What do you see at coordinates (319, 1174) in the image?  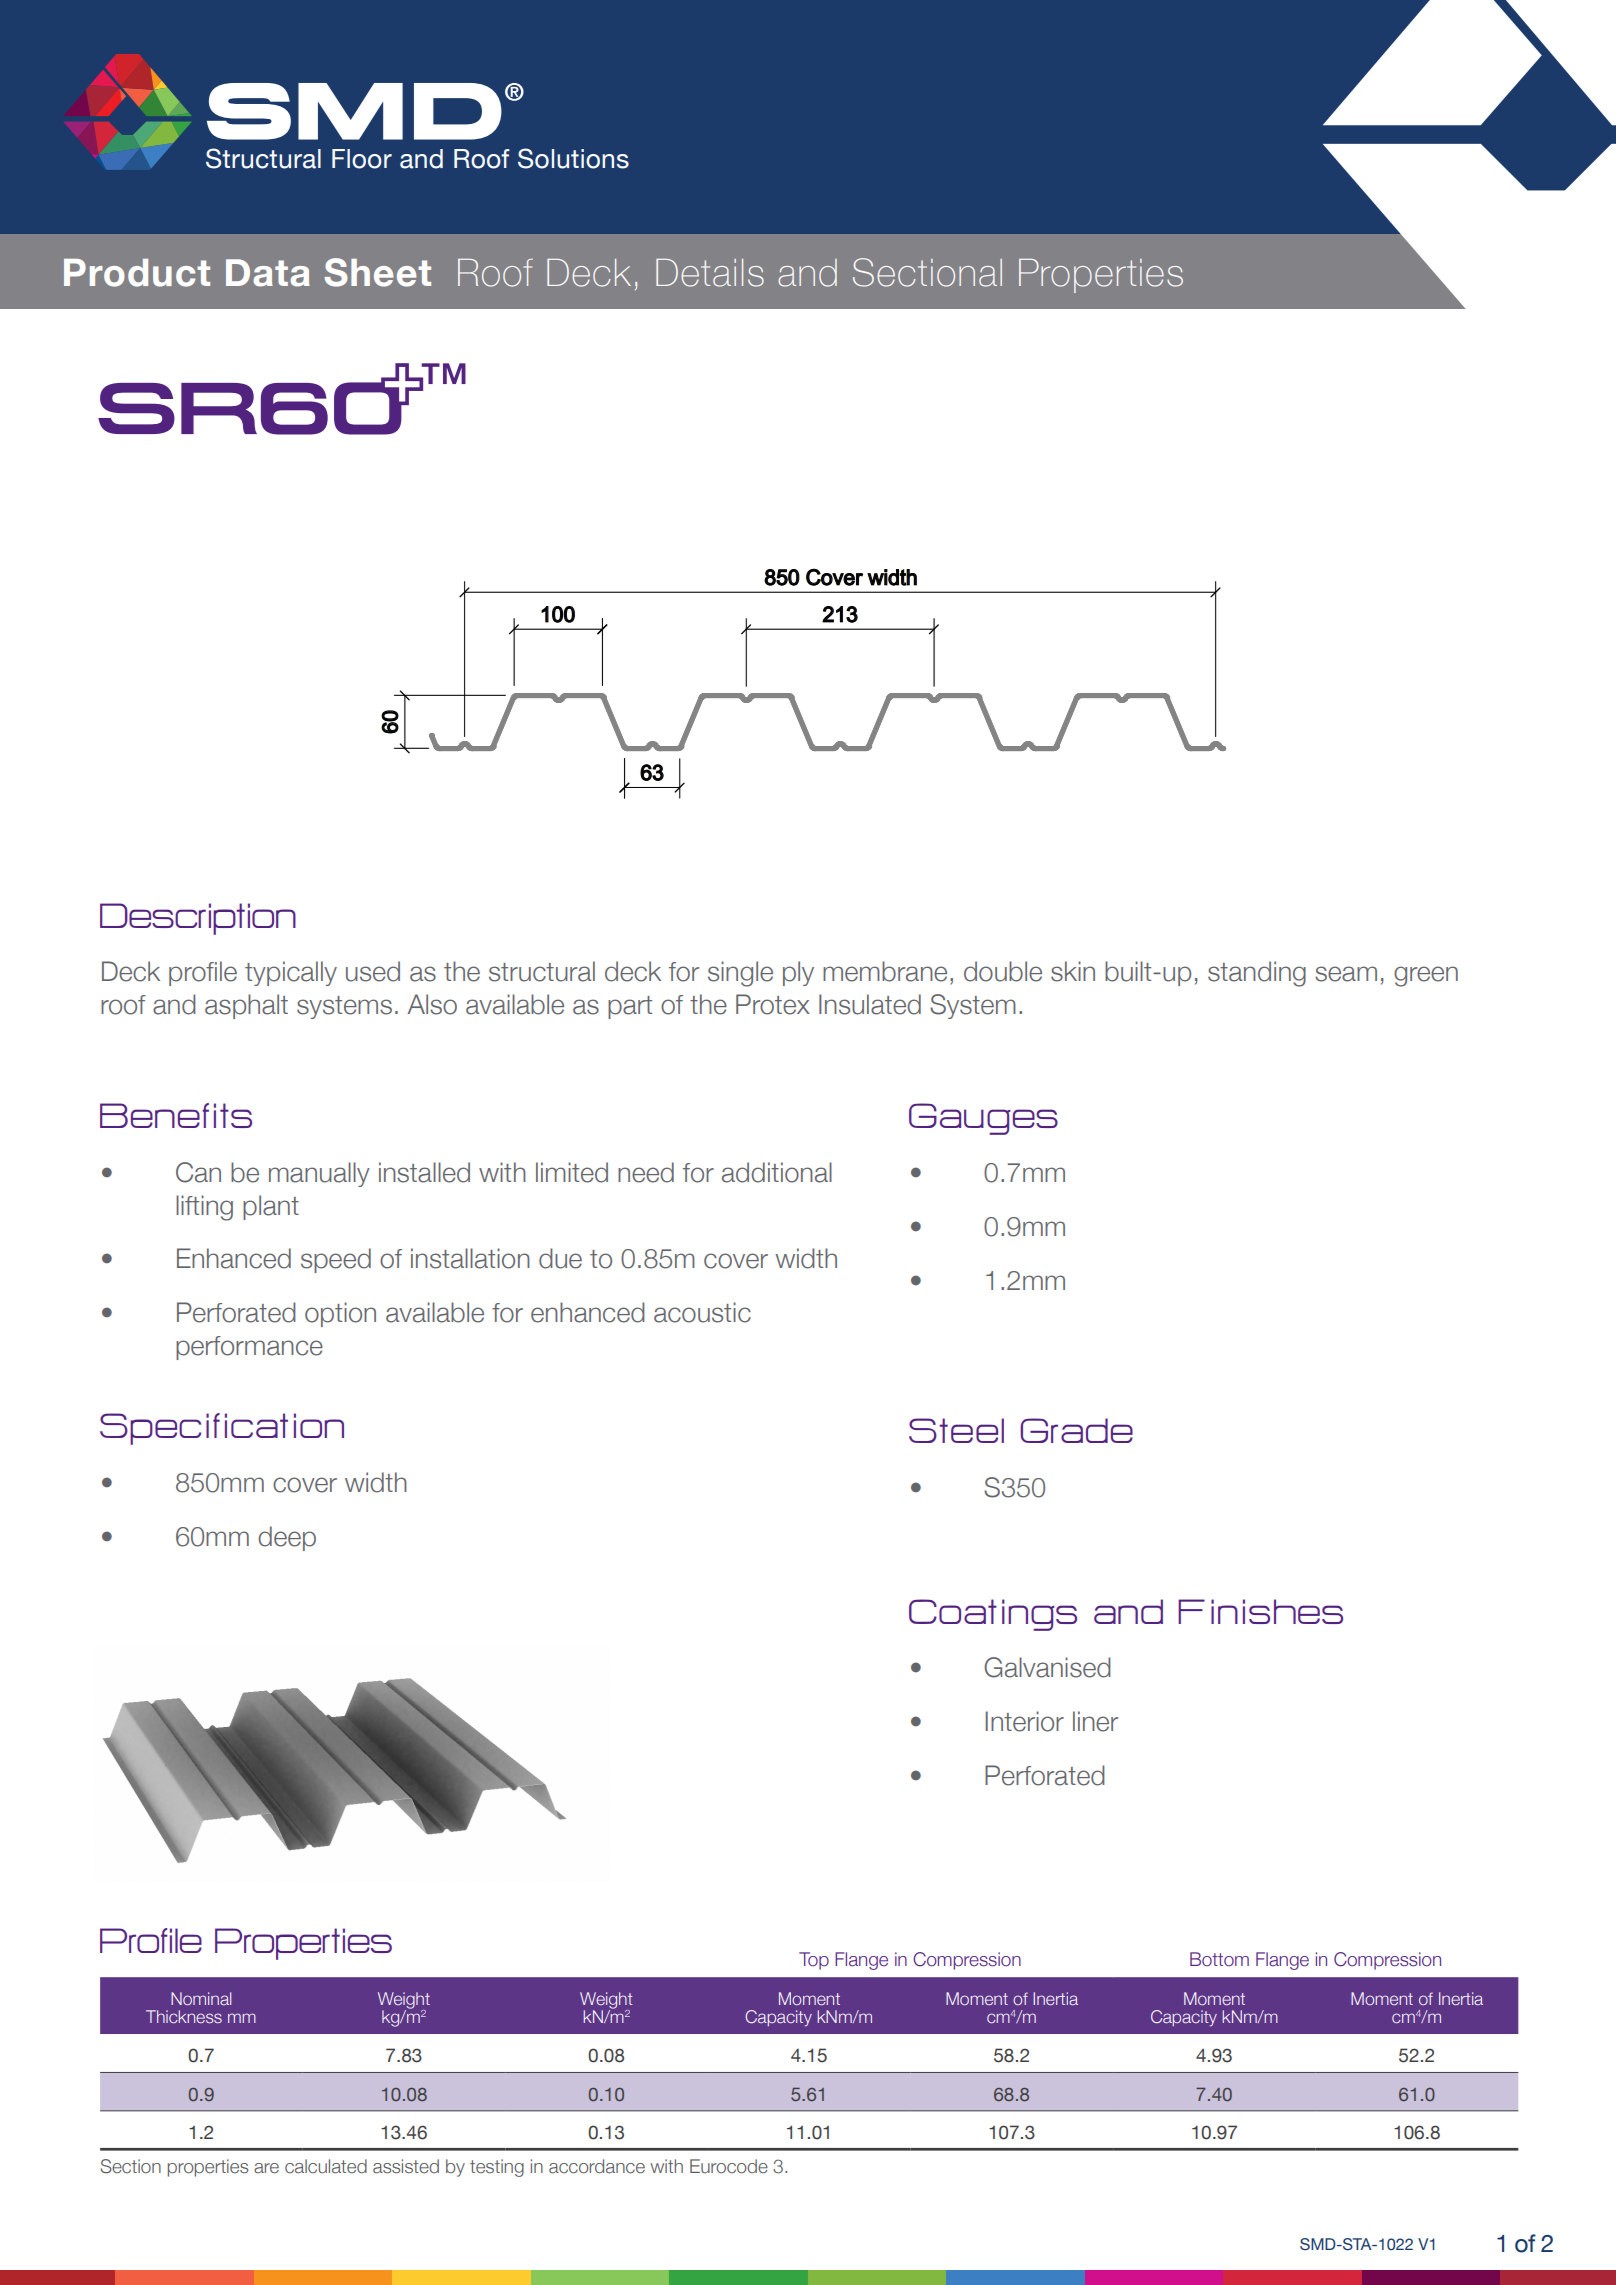 I see `manually` at bounding box center [319, 1174].
